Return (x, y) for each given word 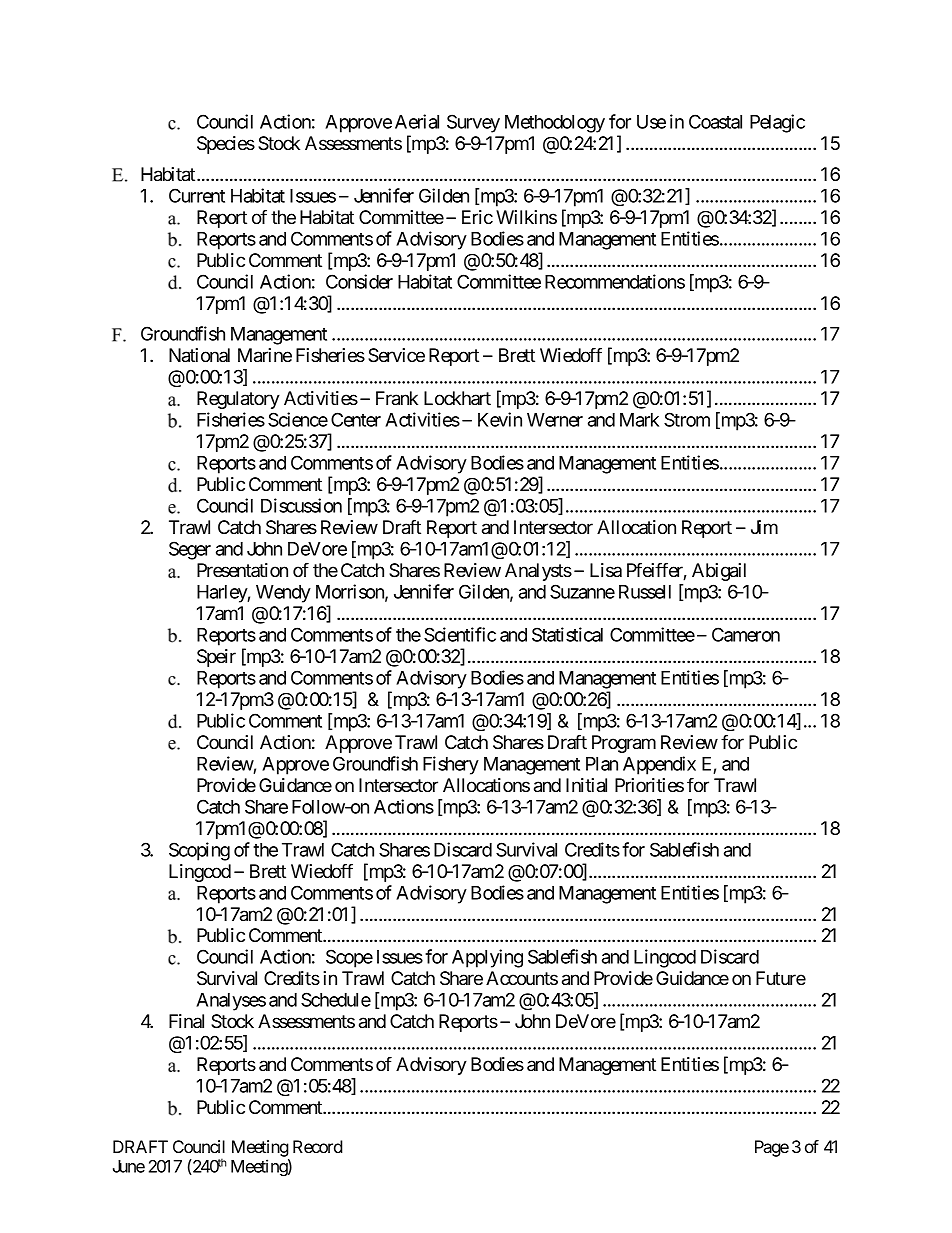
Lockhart (457, 398)
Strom (687, 419)
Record (318, 1146)
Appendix (659, 765)
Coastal (715, 121)
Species (226, 145)
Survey (473, 123)
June (129, 1166)
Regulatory (238, 400)
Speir (216, 658)
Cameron (746, 634)
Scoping (199, 851)
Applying (487, 958)
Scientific (460, 634)
